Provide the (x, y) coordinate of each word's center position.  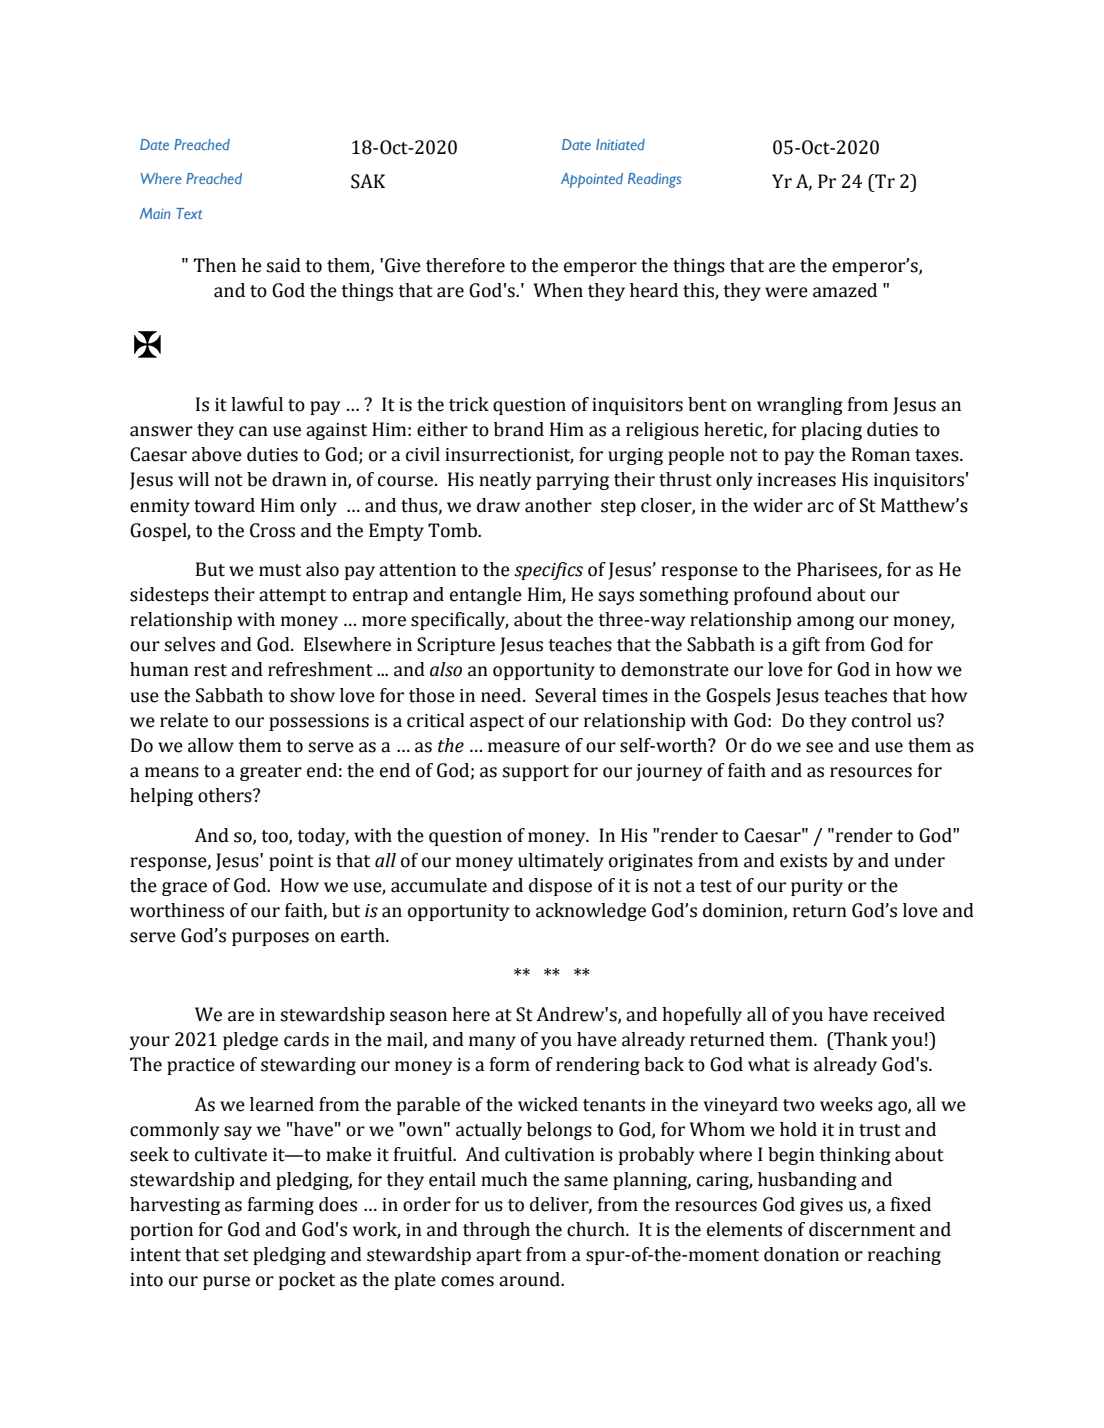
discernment (862, 1229)
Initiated (620, 144)
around (530, 1279)
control (882, 720)
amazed (845, 290)
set (236, 1255)
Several (566, 695)
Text (189, 213)
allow (211, 745)
